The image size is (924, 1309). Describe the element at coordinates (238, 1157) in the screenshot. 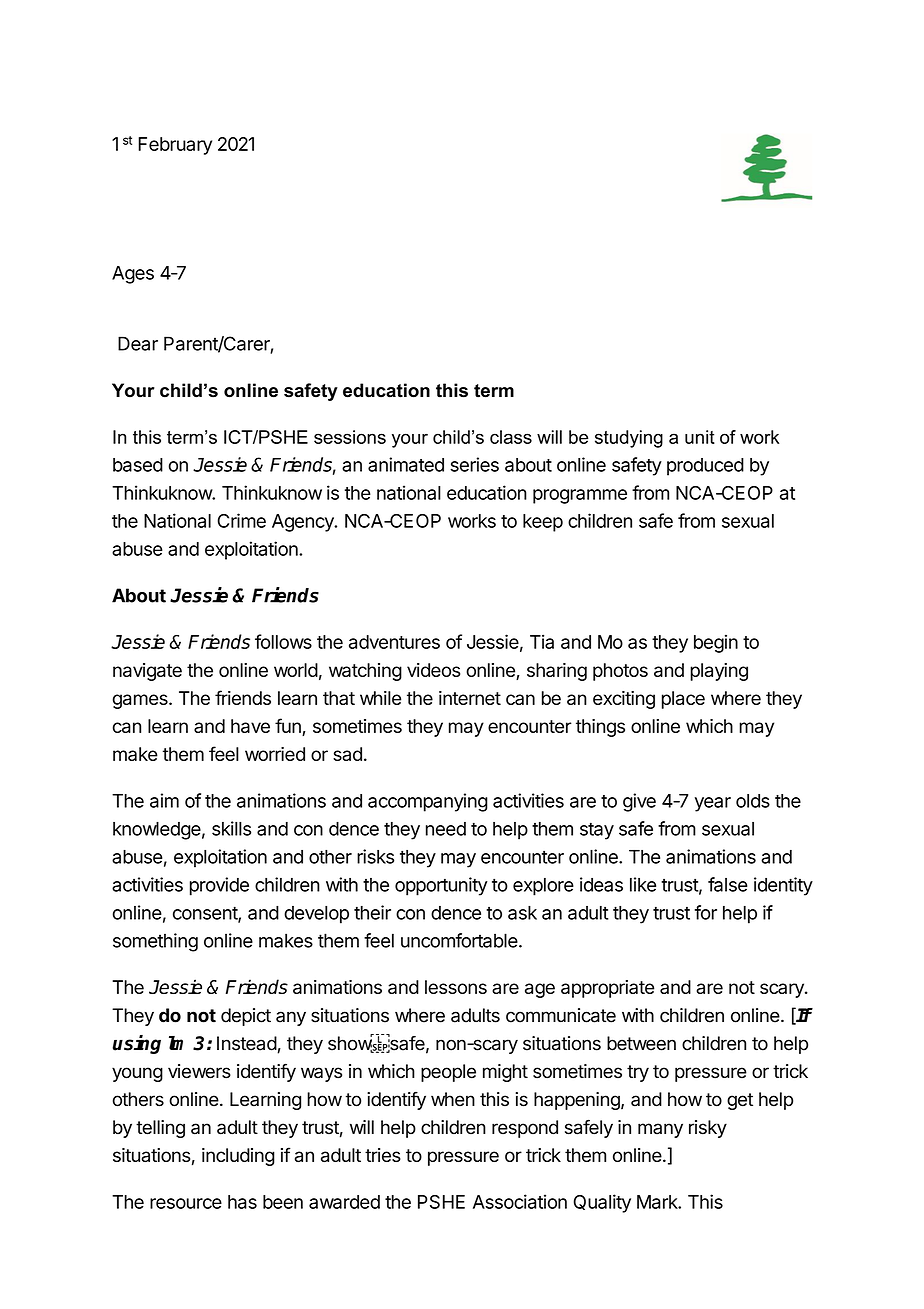

I see `including` at that location.
